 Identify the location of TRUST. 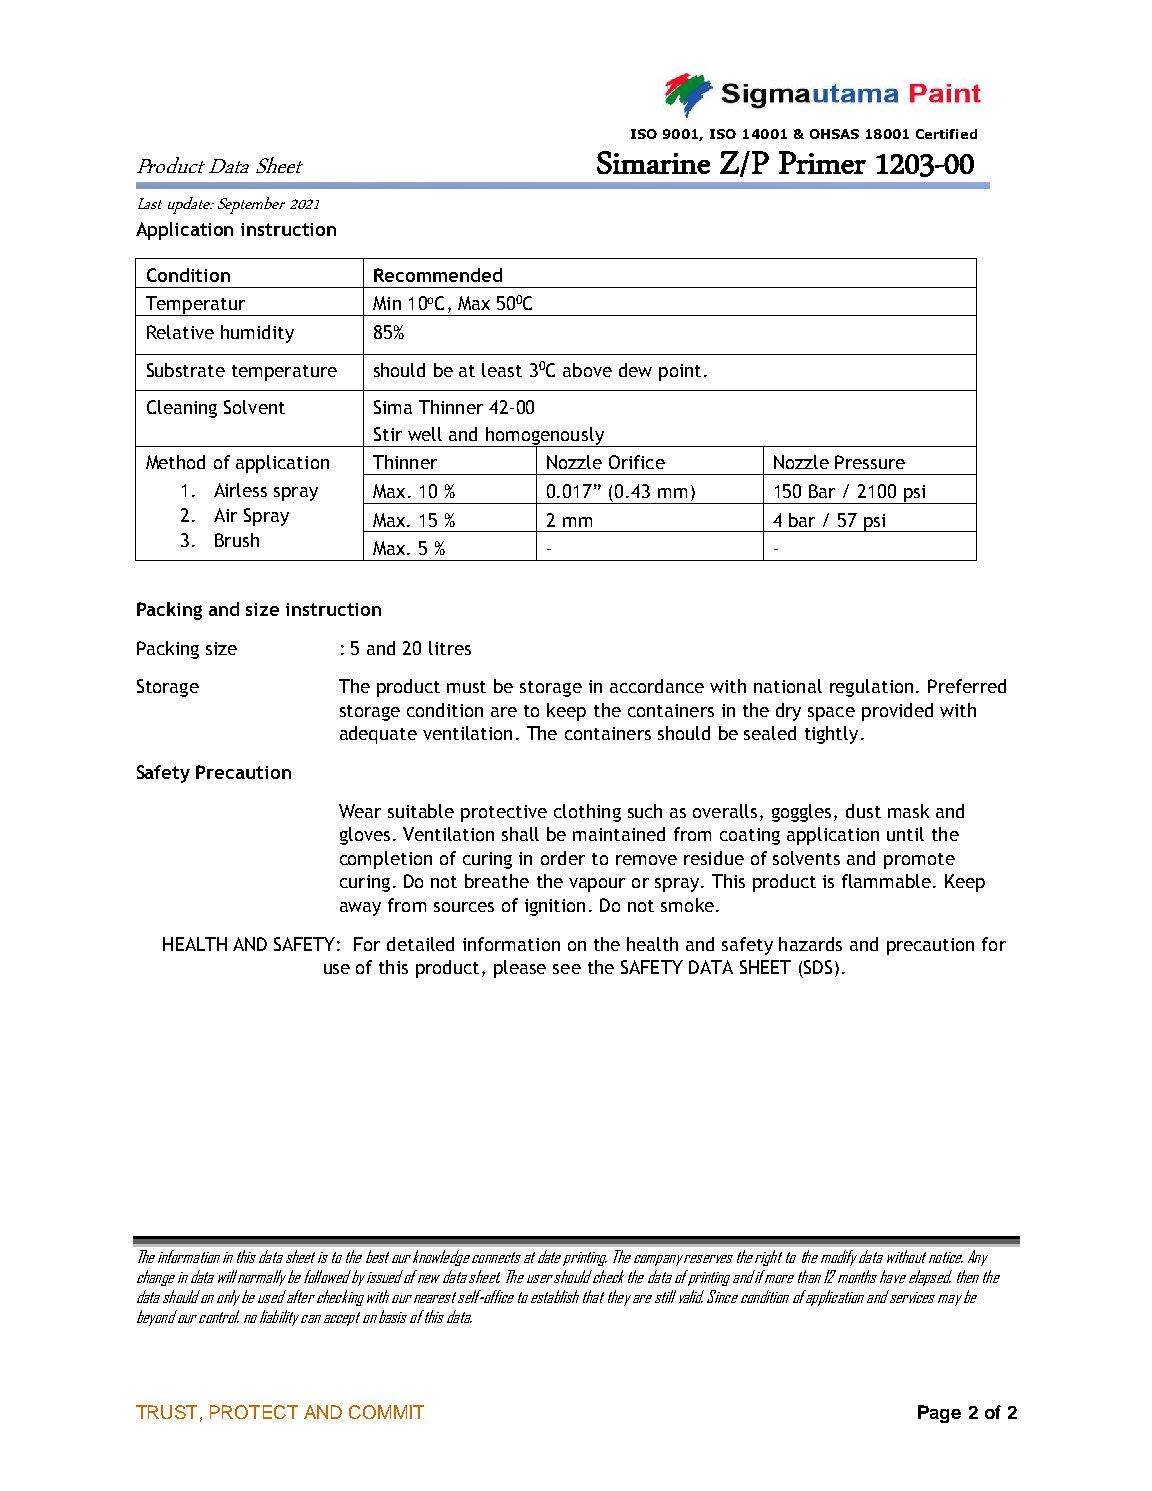
(166, 1412).
